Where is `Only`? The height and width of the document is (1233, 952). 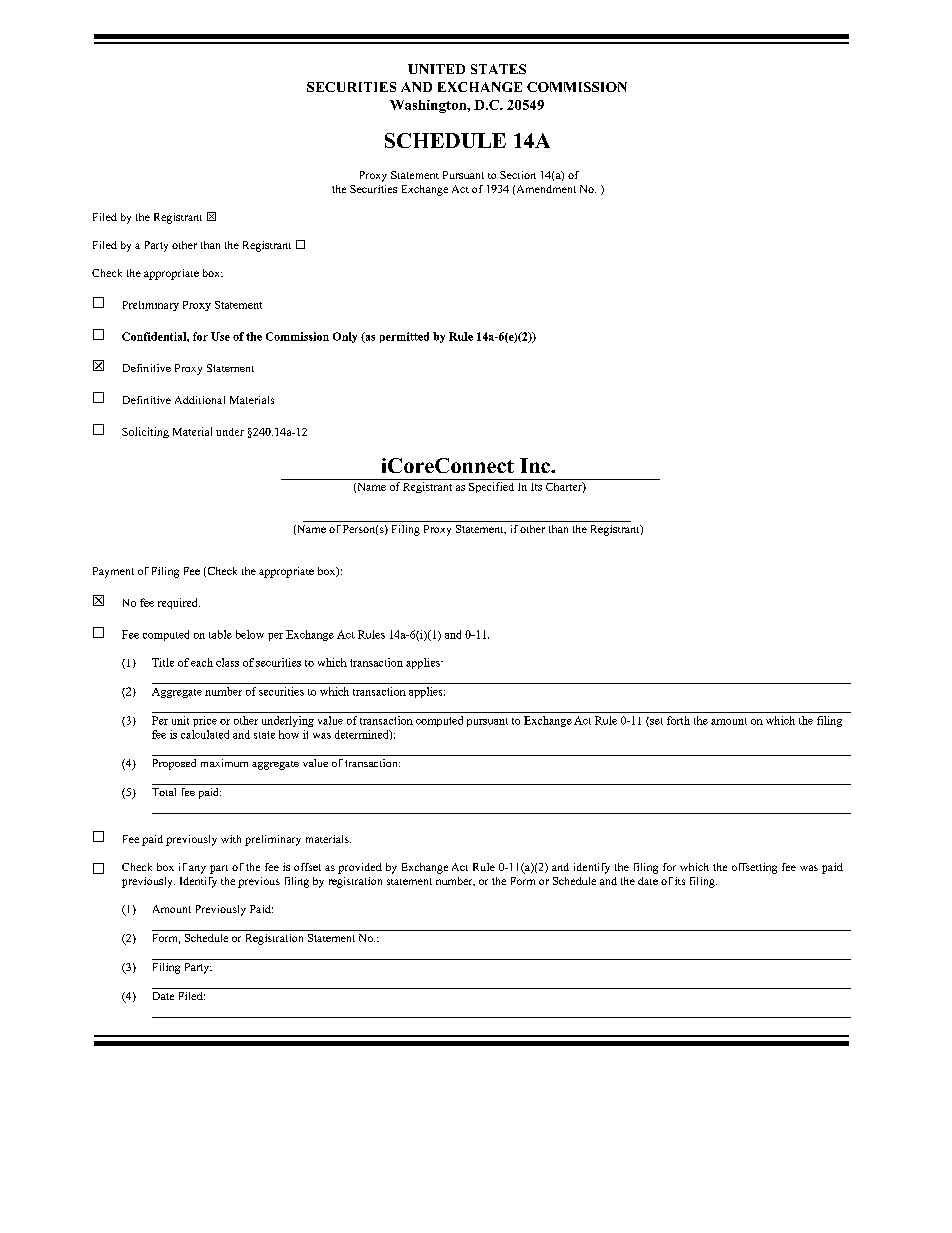
Only is located at coordinates (345, 337).
